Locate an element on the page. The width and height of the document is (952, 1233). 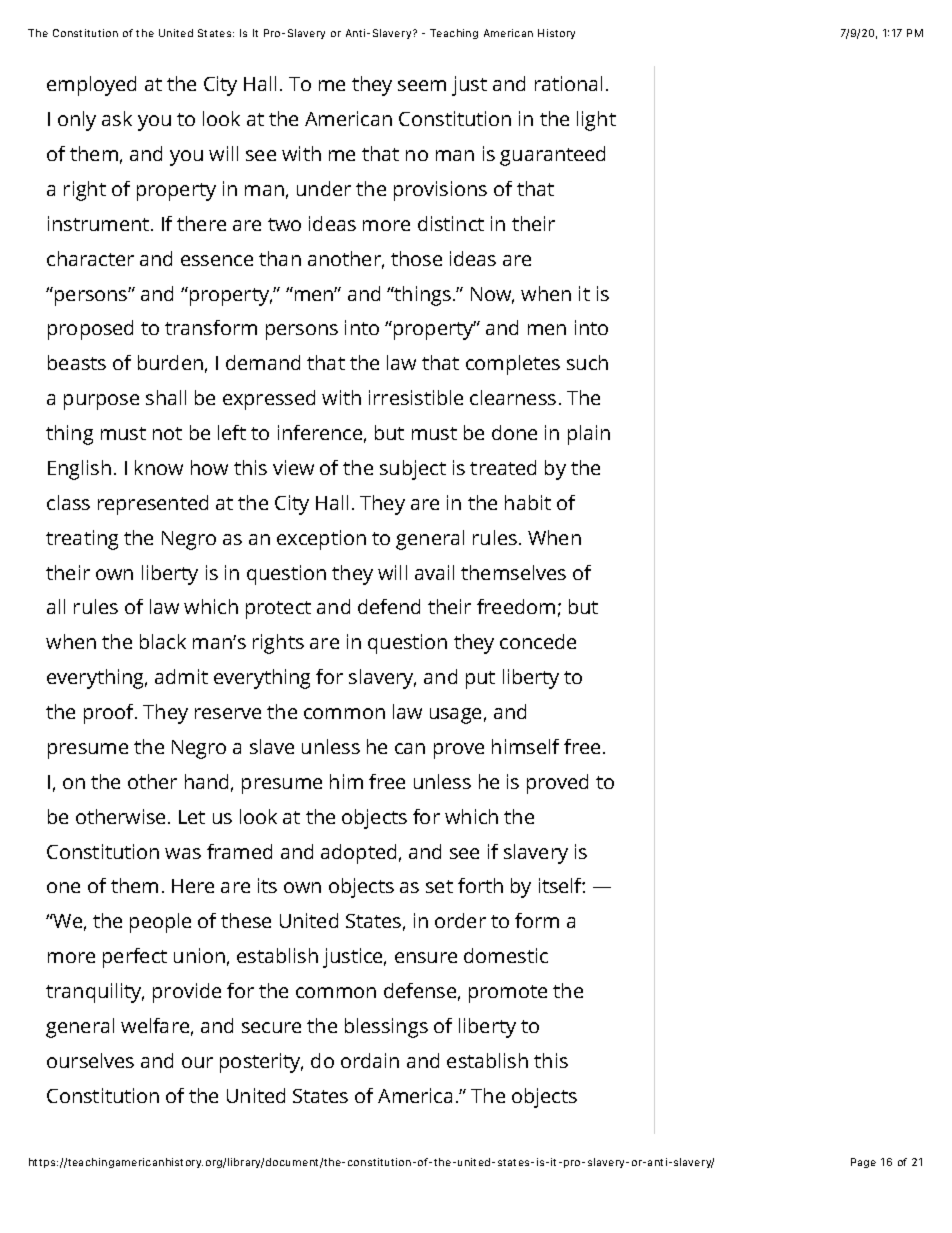
ask is located at coordinates (117, 118).
